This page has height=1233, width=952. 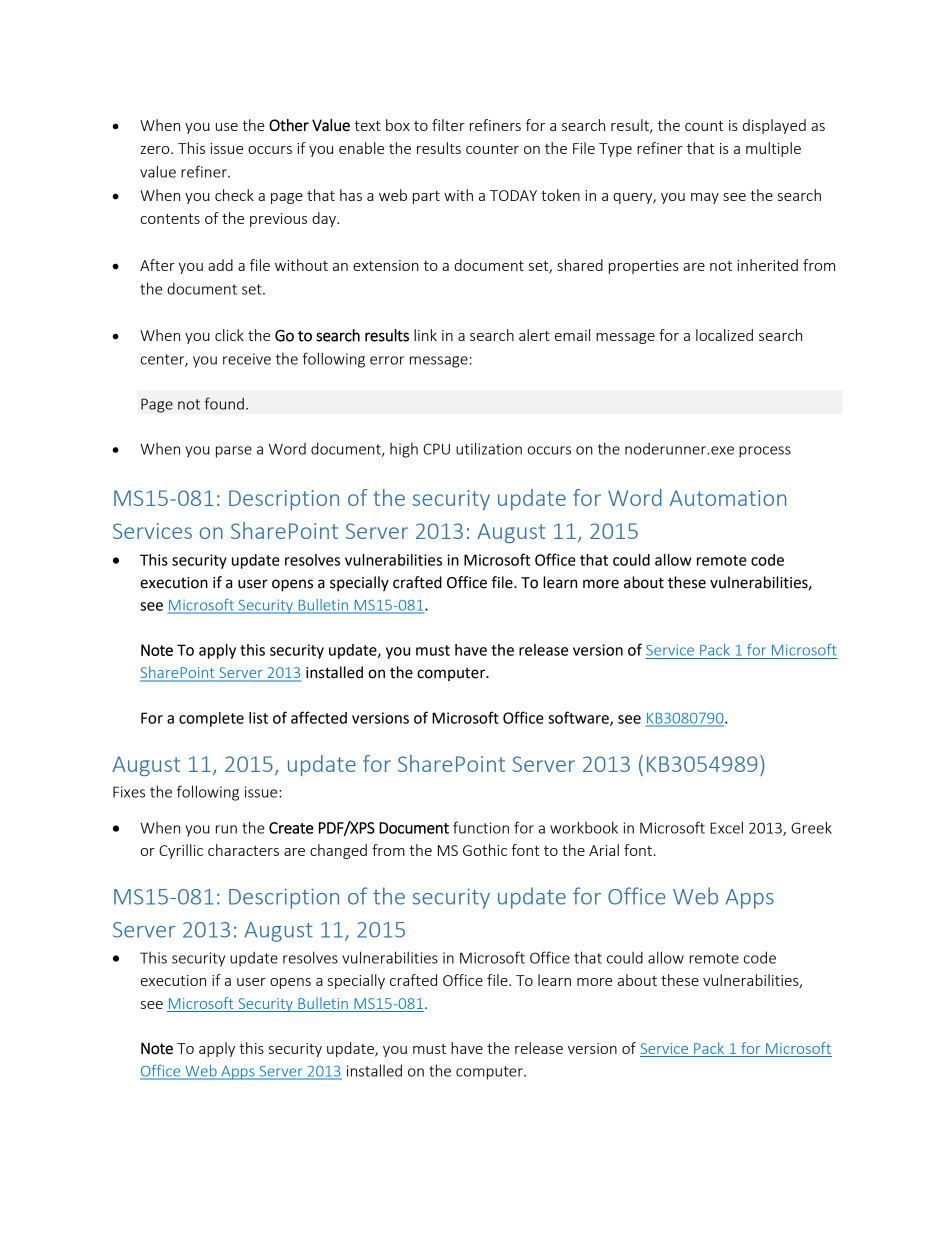 I want to click on link, so click(x=425, y=335).
